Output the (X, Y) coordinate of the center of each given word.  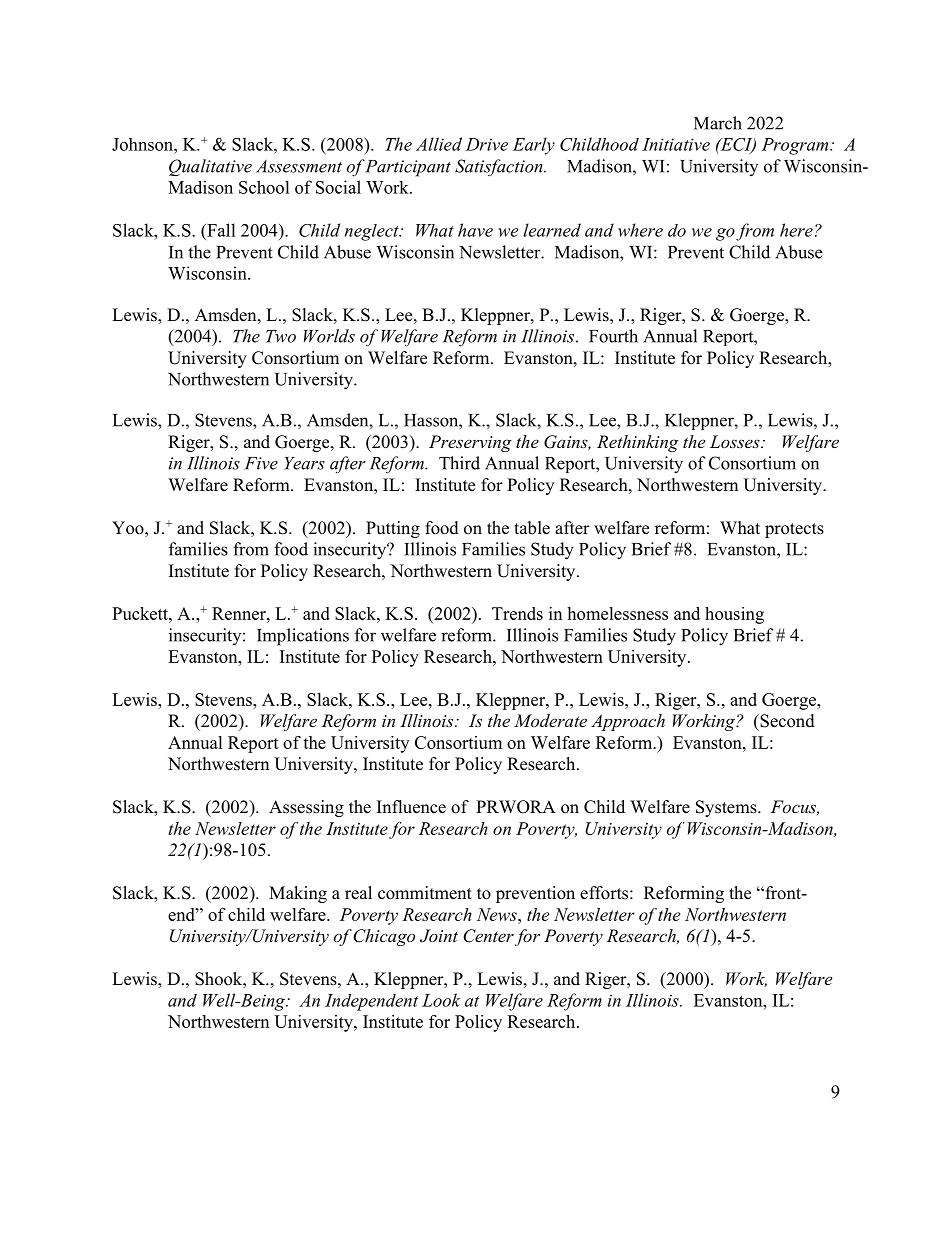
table (532, 528)
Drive (487, 144)
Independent (371, 1002)
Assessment (299, 166)
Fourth (613, 336)
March (718, 123)
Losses (736, 441)
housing (734, 615)
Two (281, 336)
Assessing (306, 808)
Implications (303, 637)
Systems (727, 808)
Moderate (550, 720)
